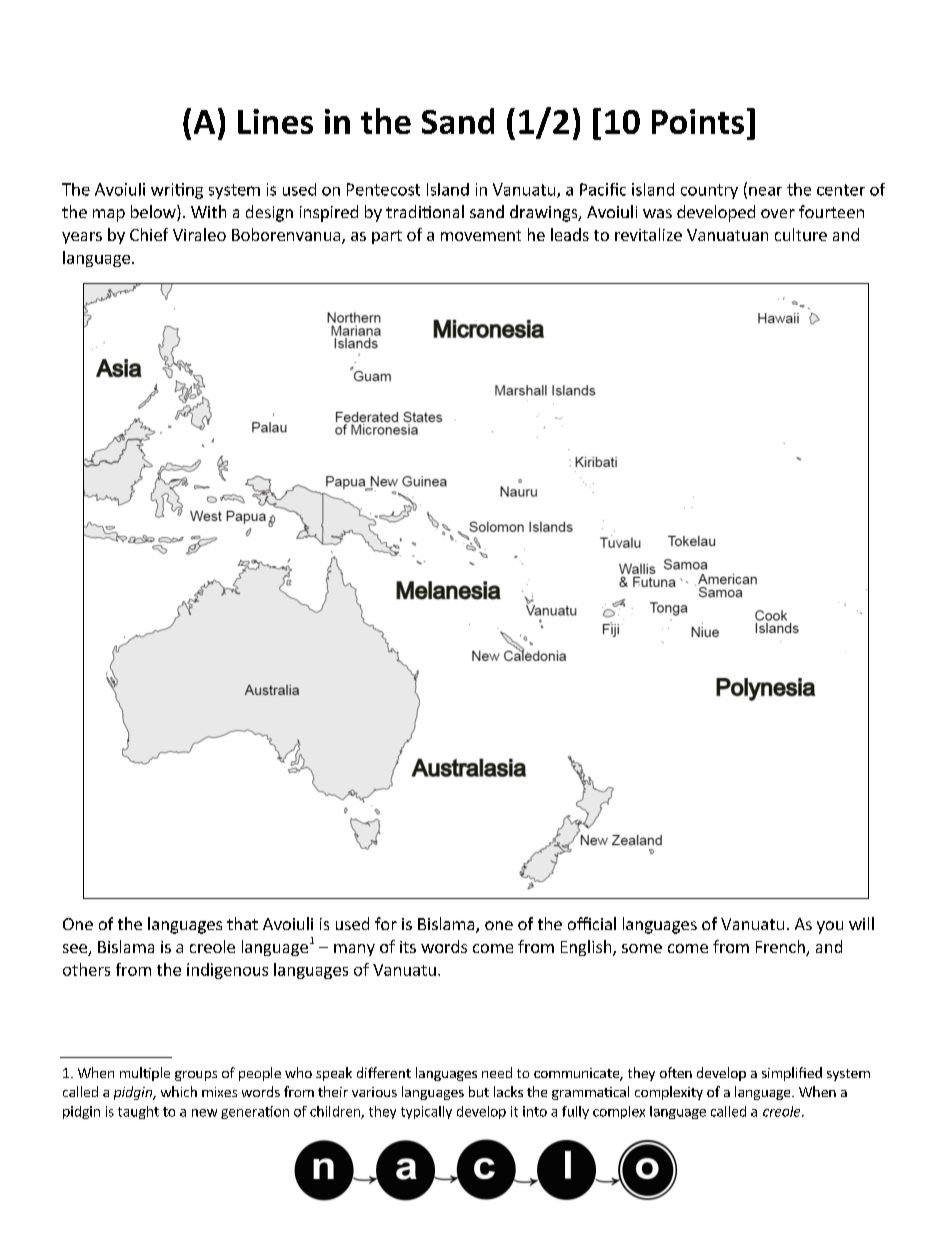  Describe the element at coordinates (765, 191) in the document. I see `near` at that location.
